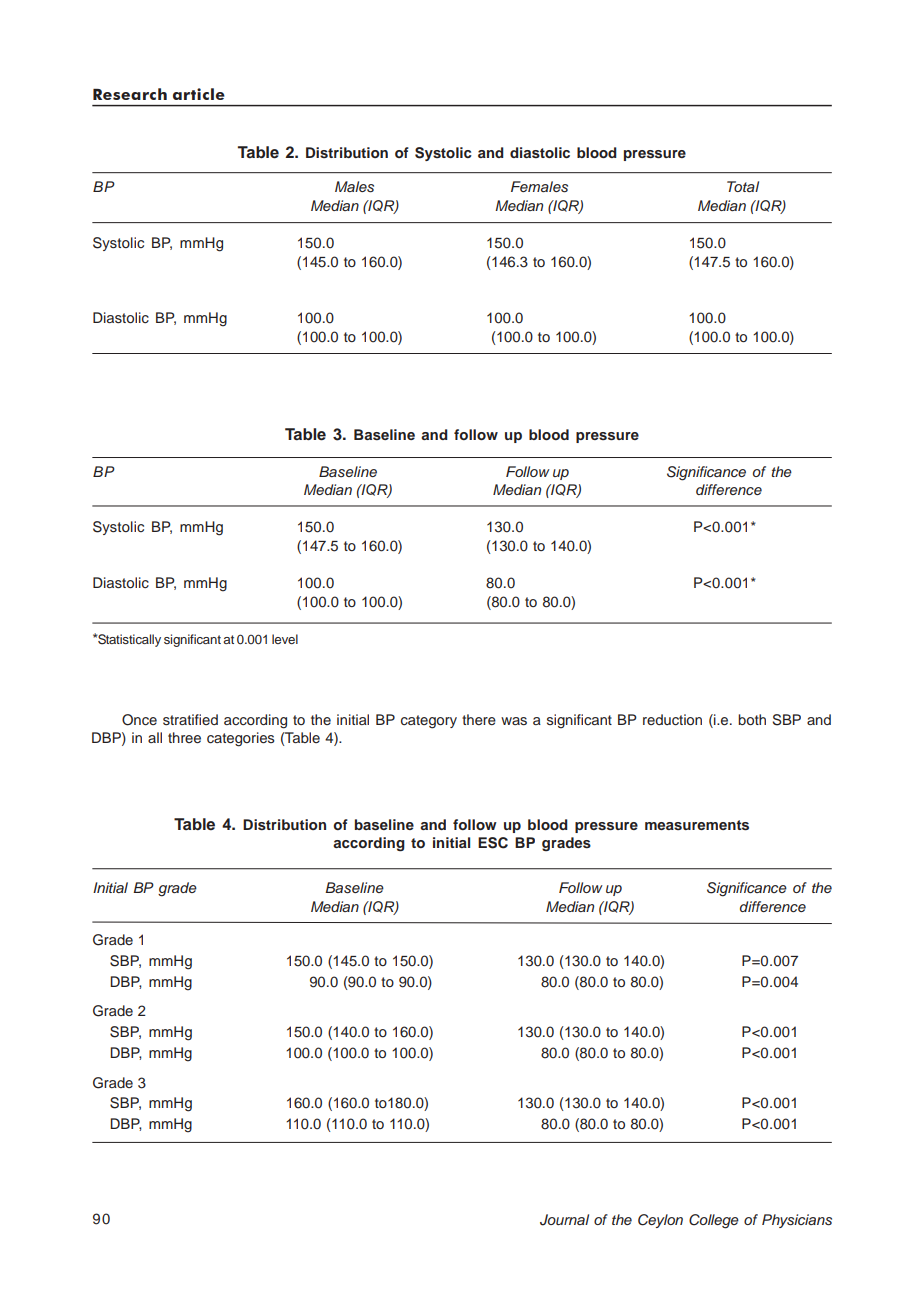  What do you see at coordinates (514, 721) in the screenshot?
I see `was` at bounding box center [514, 721].
